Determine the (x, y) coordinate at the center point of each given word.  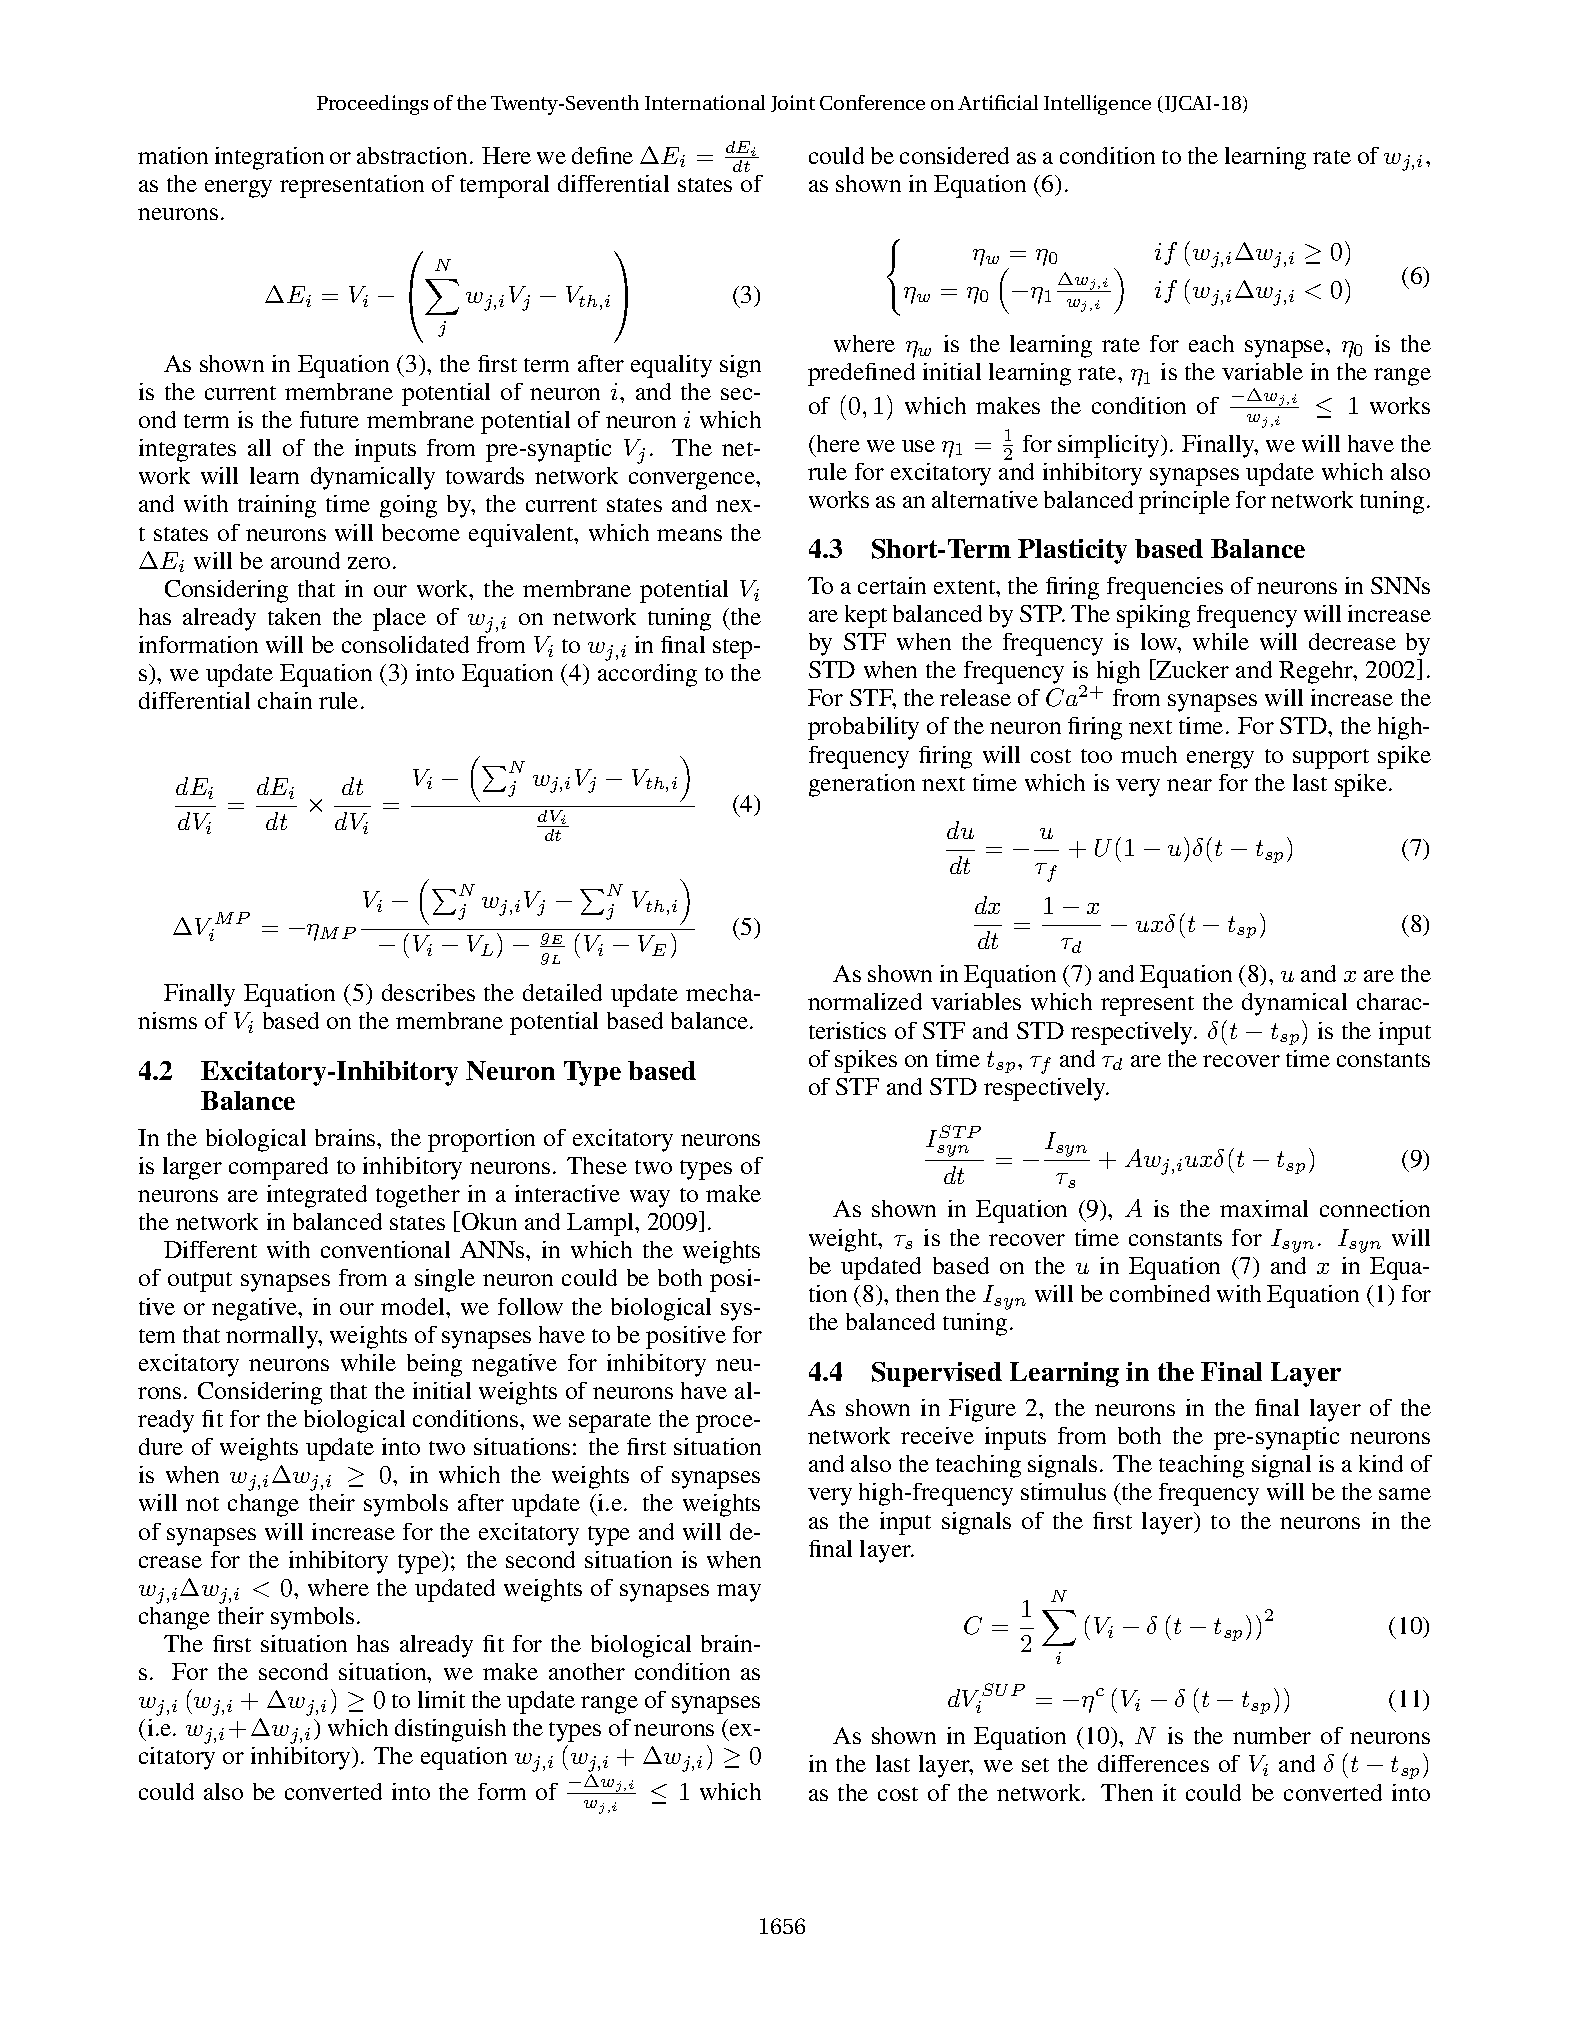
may (739, 1593)
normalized (865, 1001)
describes (428, 992)
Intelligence (1097, 105)
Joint (793, 103)
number (1272, 1735)
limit (441, 1699)
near (1189, 785)
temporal (504, 186)
